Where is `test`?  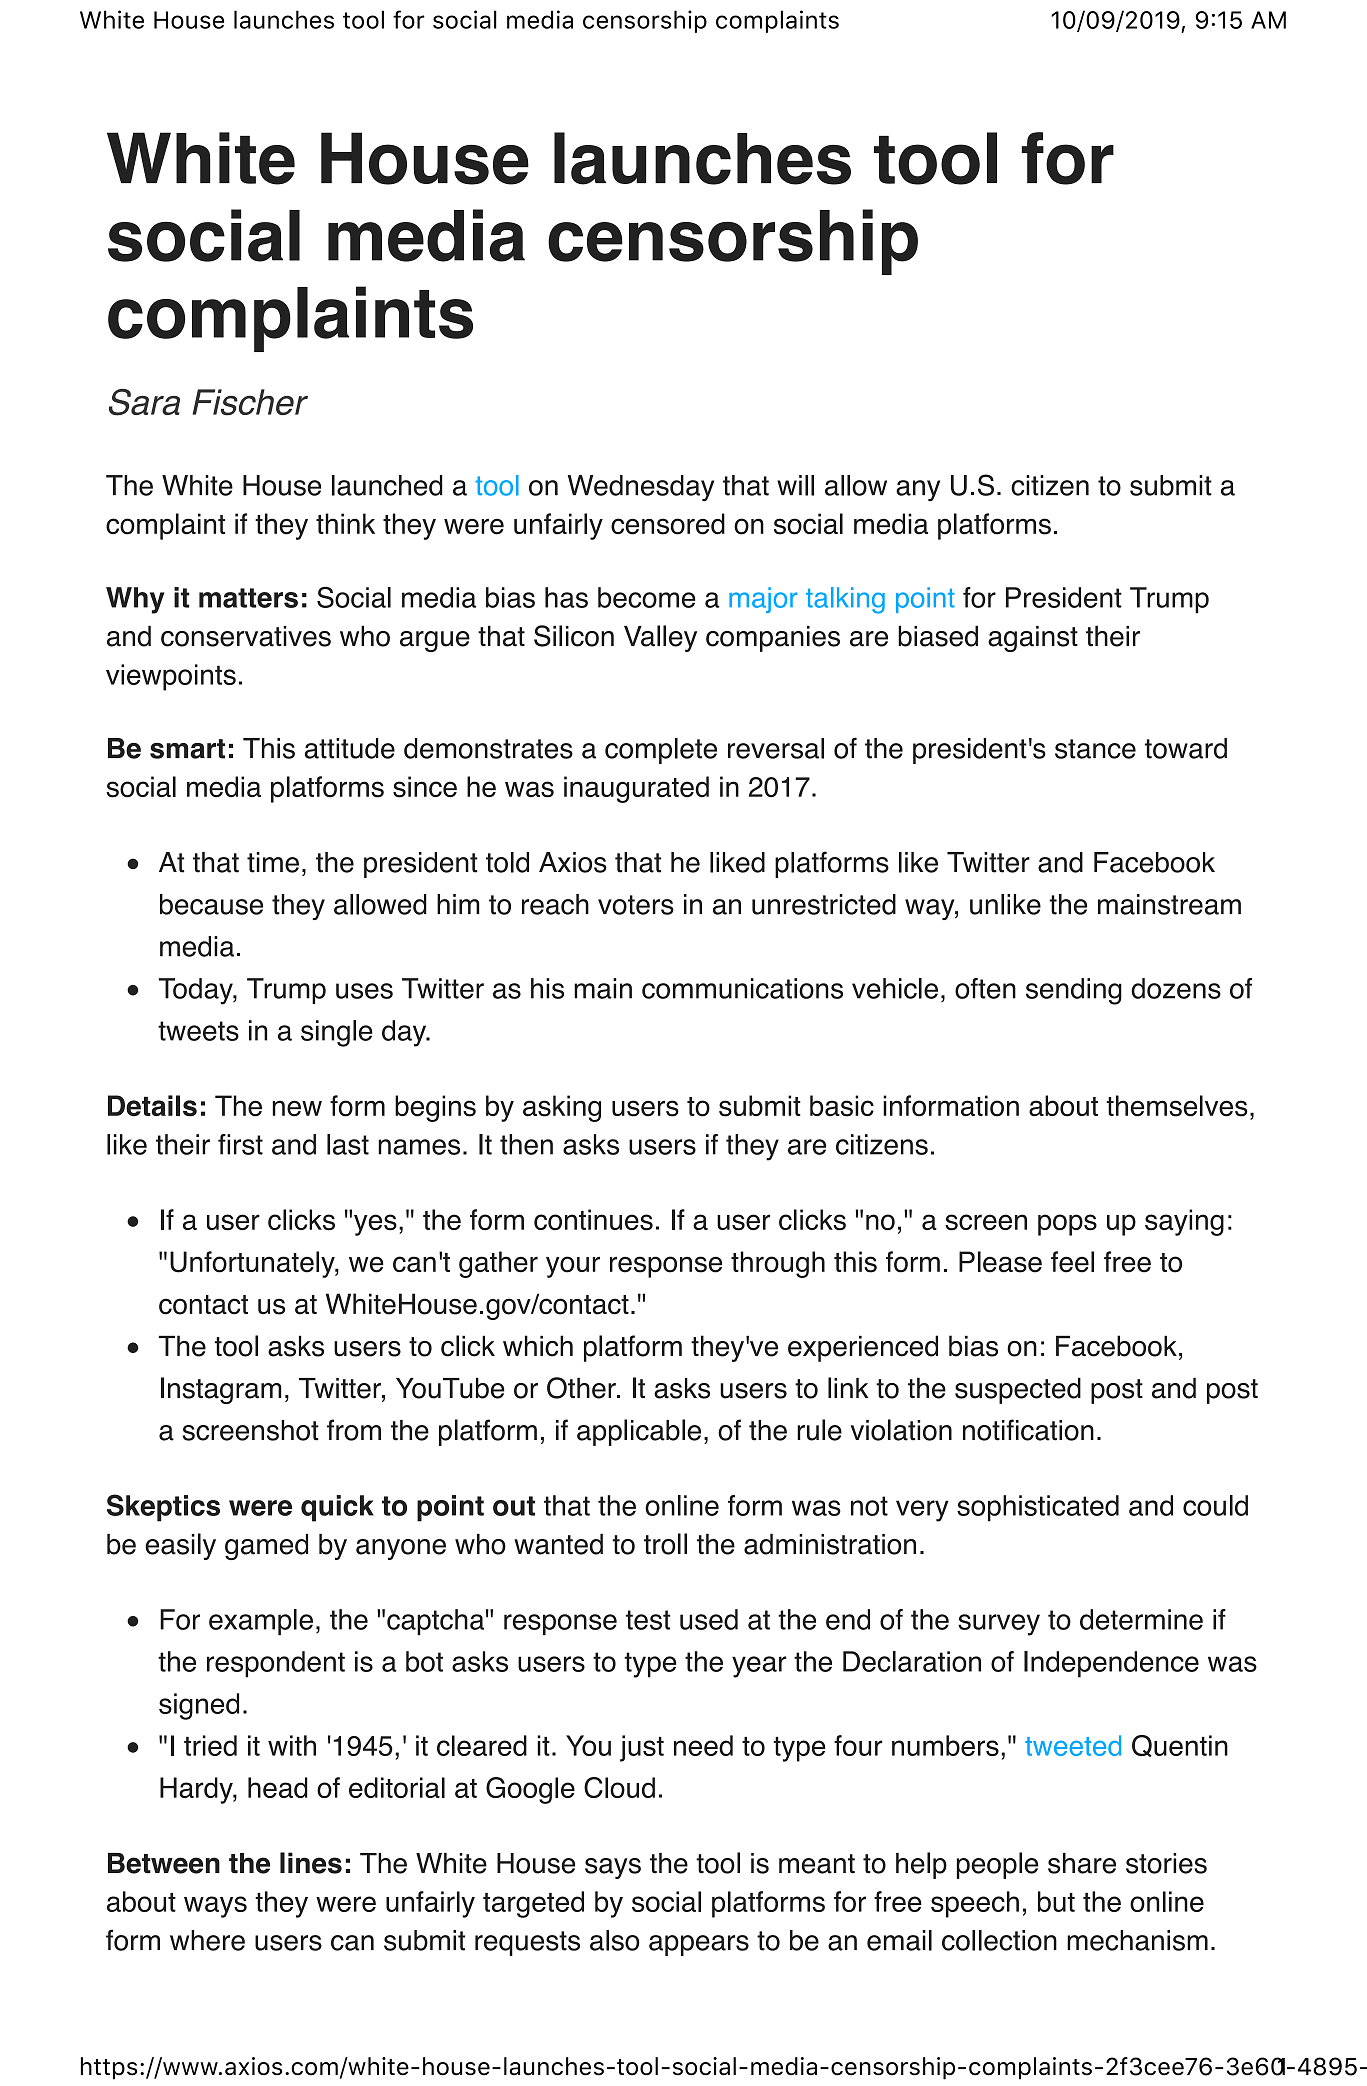 test is located at coordinates (648, 1620).
